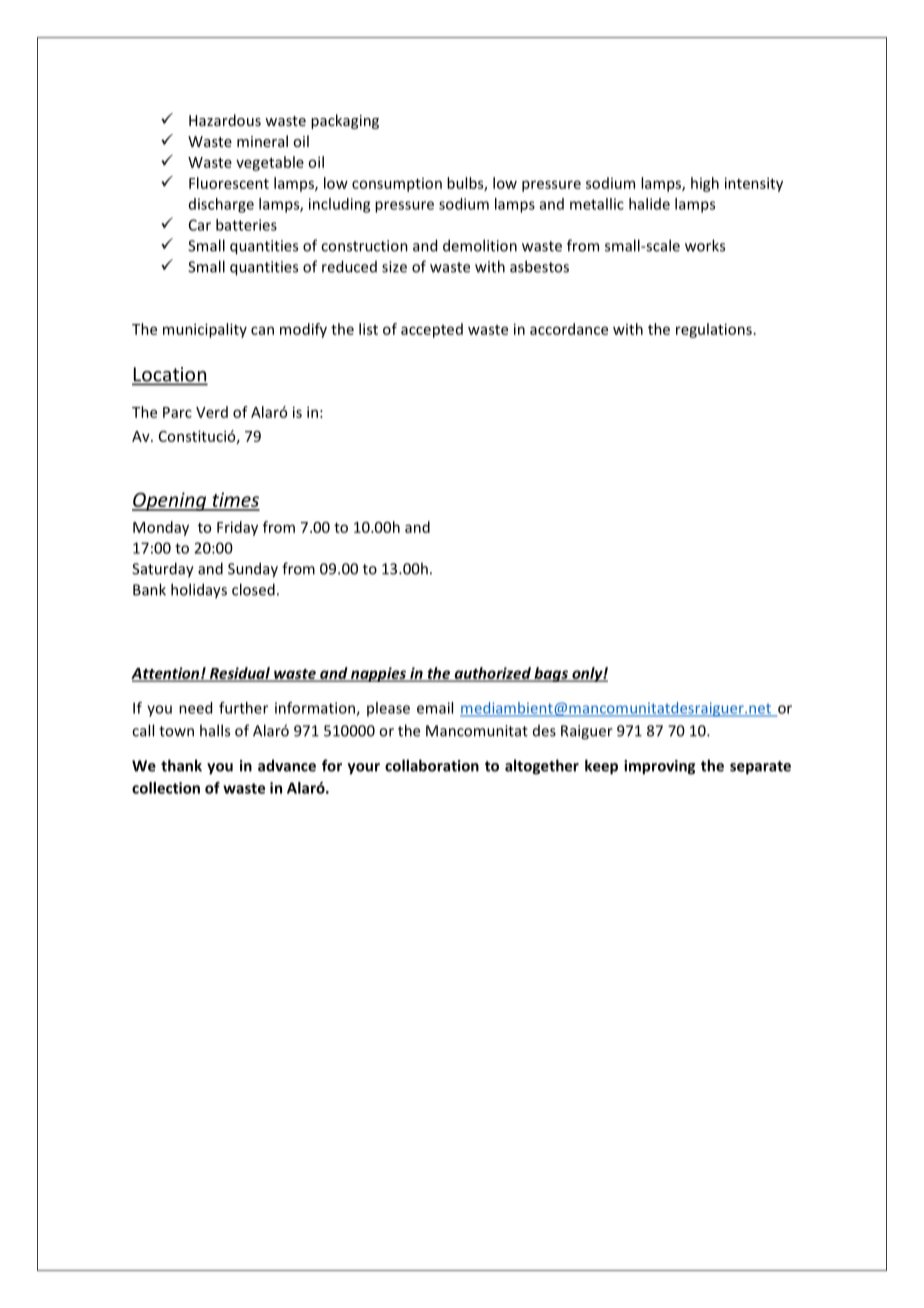 The height and width of the page is (1308, 924). I want to click on Hazardous, so click(225, 120).
